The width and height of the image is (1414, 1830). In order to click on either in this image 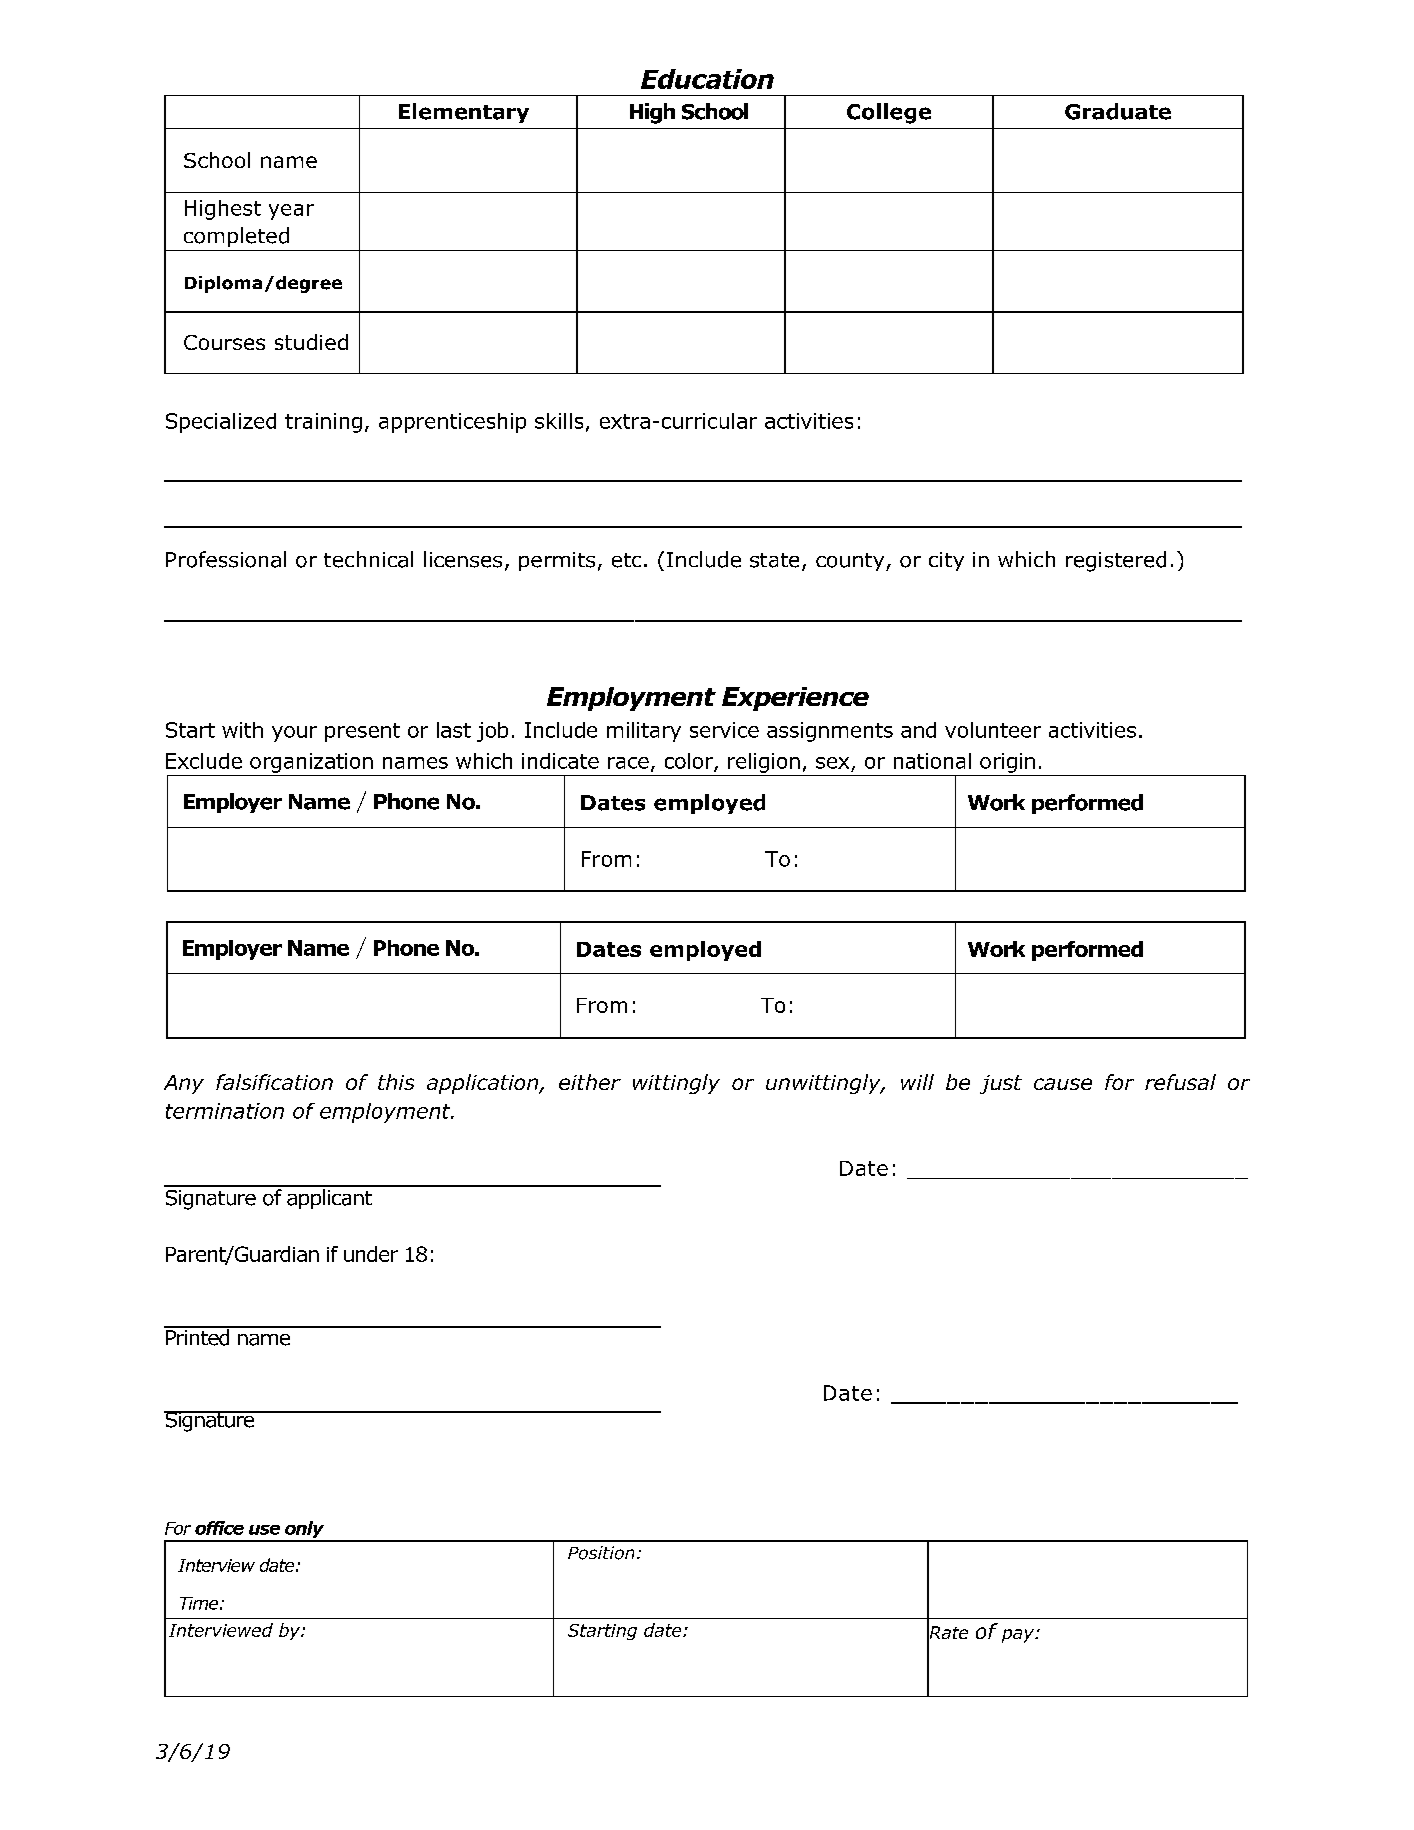, I will do `click(590, 1082)`.
